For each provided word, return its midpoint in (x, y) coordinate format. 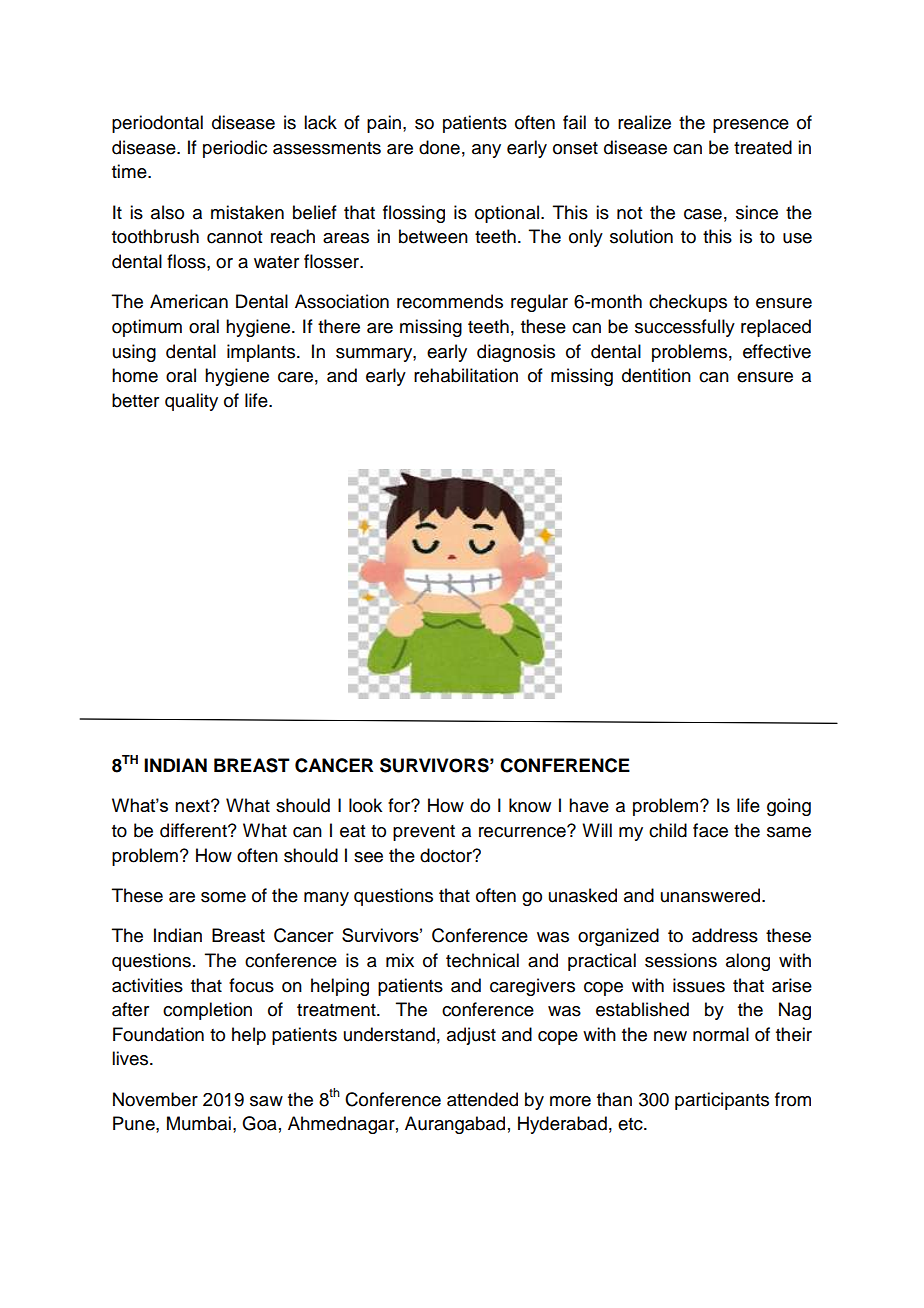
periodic (235, 149)
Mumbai (199, 1123)
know (530, 805)
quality (191, 402)
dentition (656, 375)
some (223, 897)
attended (482, 1099)
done (439, 147)
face (710, 830)
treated (763, 147)
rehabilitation (466, 375)
